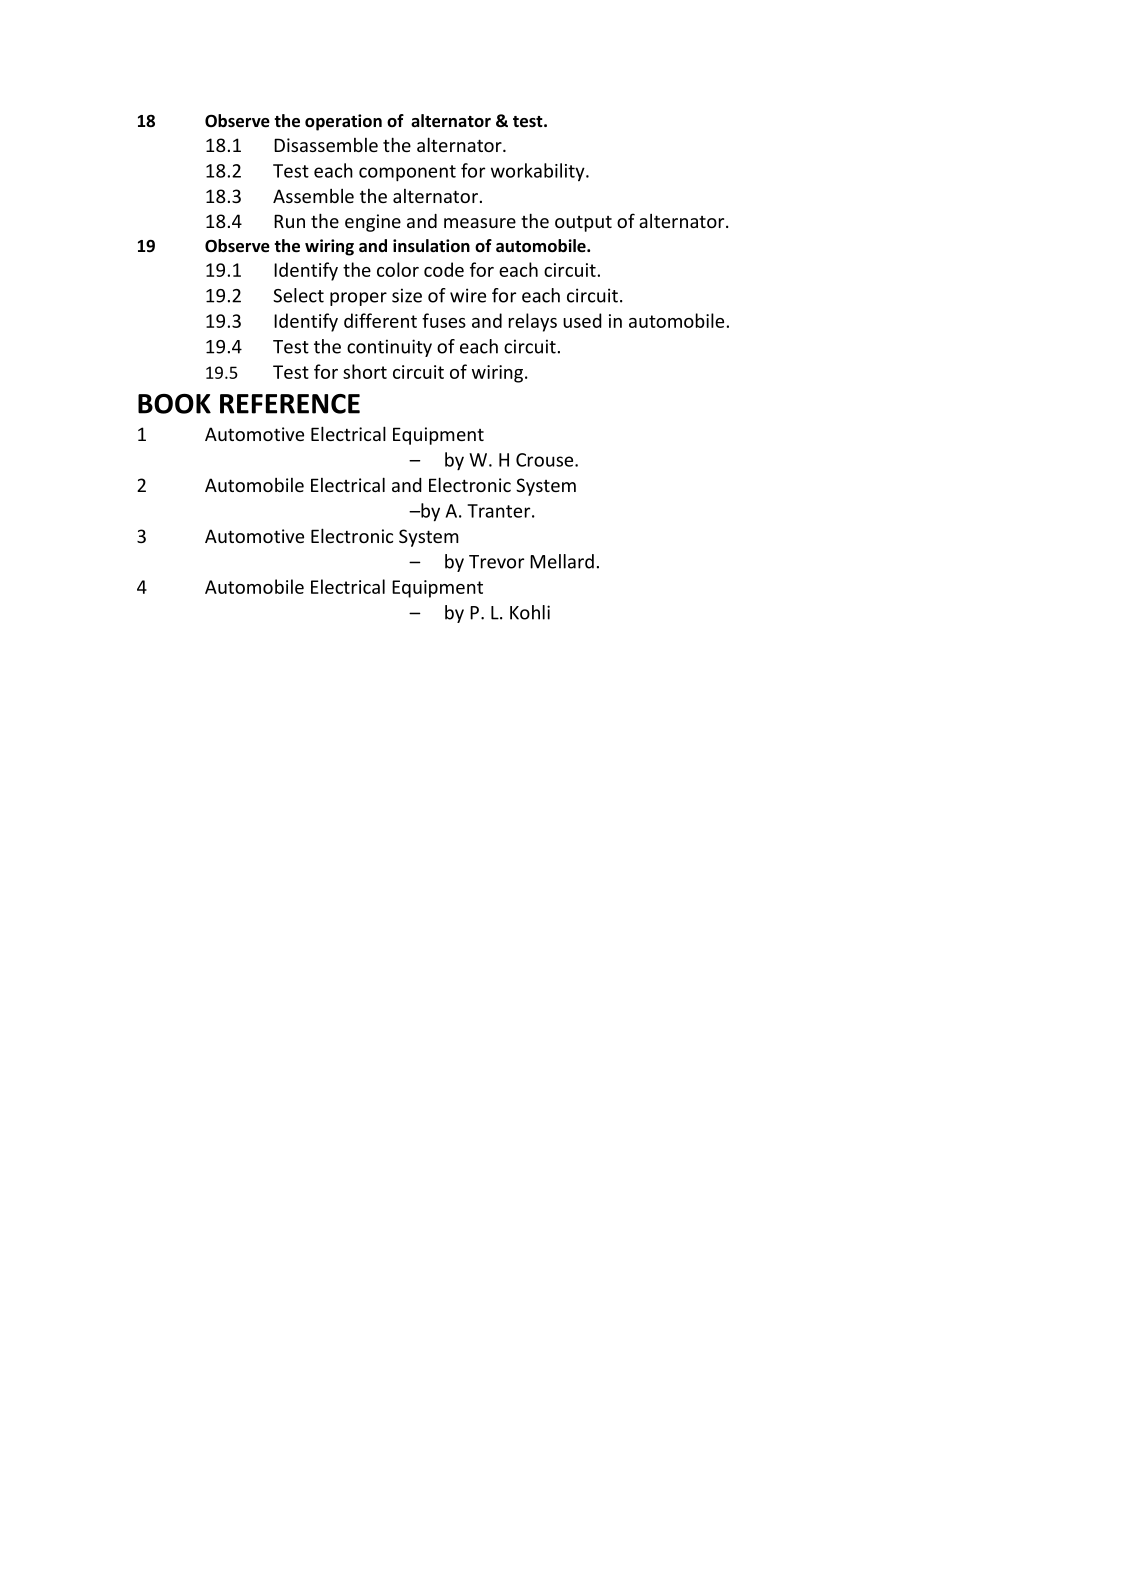 This page has height=1595, width=1129. What do you see at coordinates (496, 562) in the page?
I see `Trevor` at bounding box center [496, 562].
